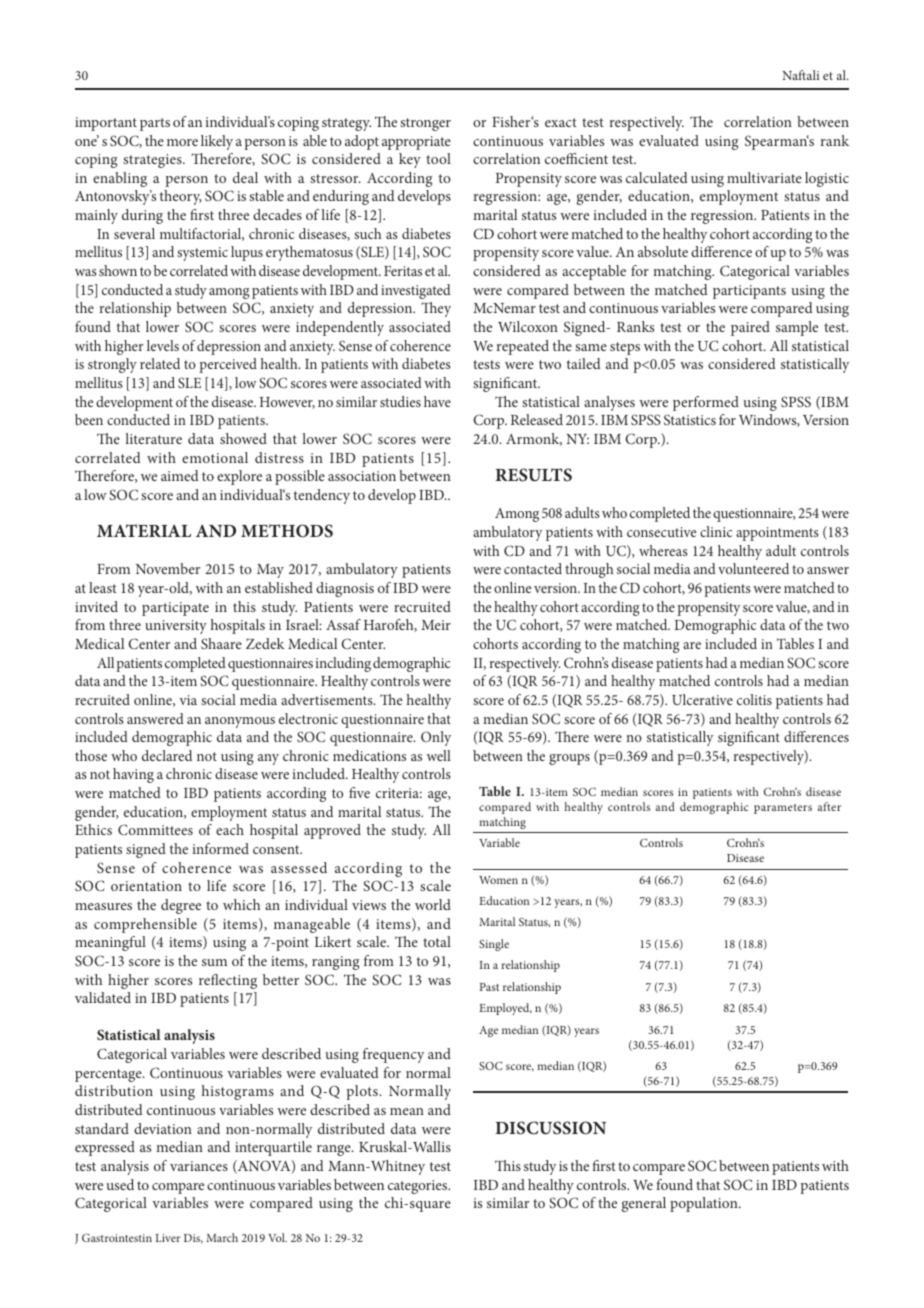 The width and height of the document is (924, 1308). What do you see at coordinates (705, 1204) in the document?
I see `population` at bounding box center [705, 1204].
